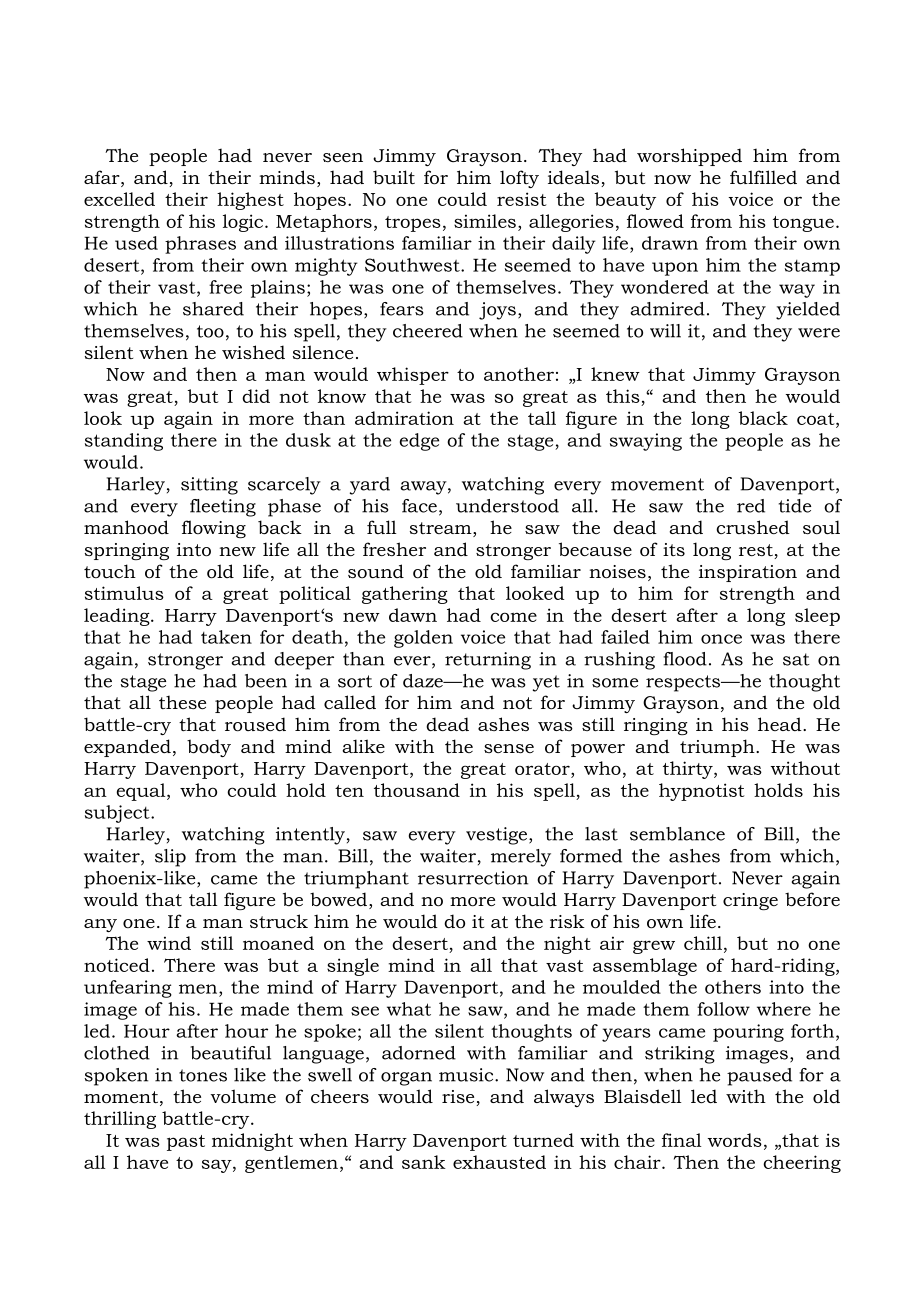  What do you see at coordinates (763, 177) in the screenshot?
I see `fulfilled` at bounding box center [763, 177].
